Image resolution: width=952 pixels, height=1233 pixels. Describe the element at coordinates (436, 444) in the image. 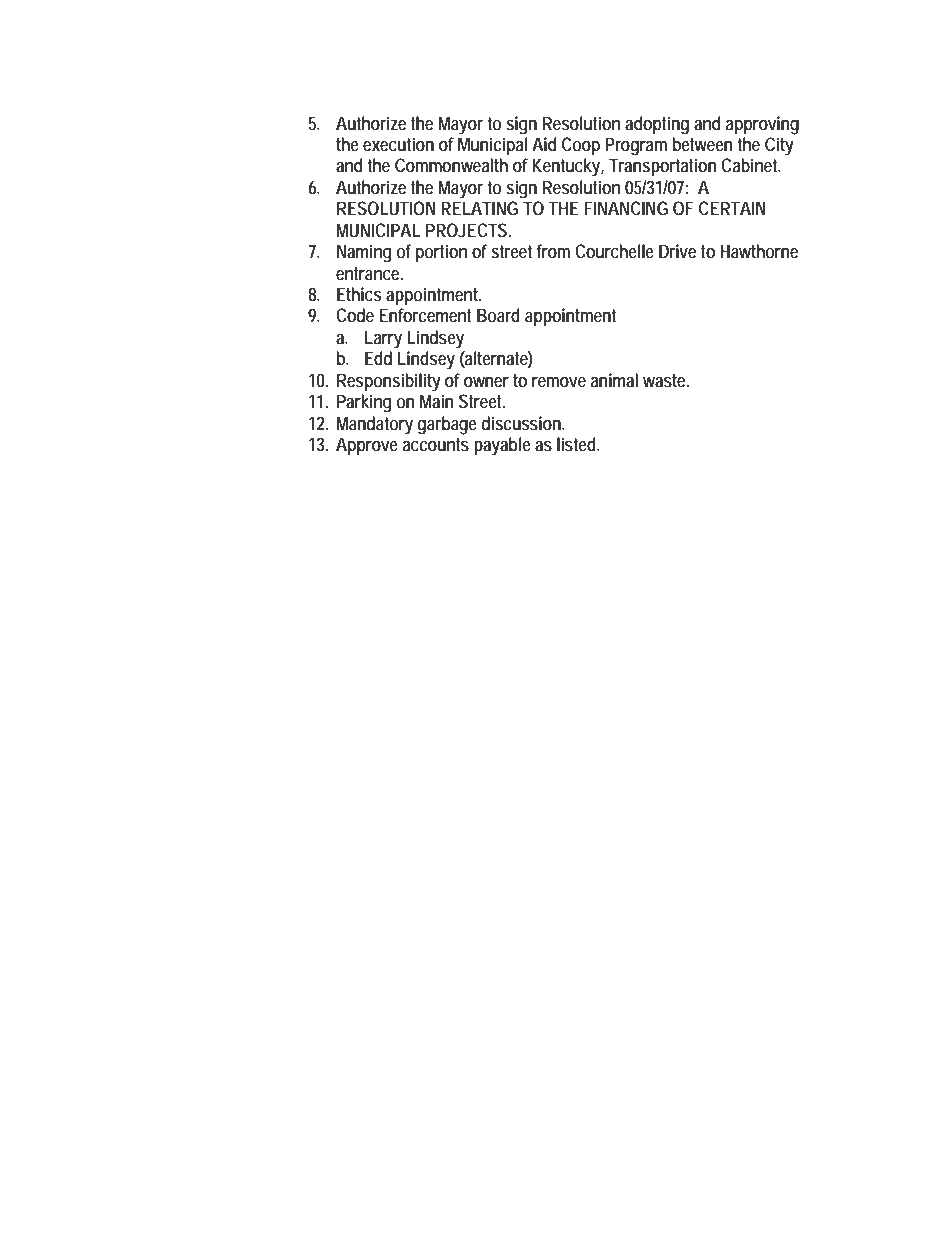

I see `accounts` at that location.
